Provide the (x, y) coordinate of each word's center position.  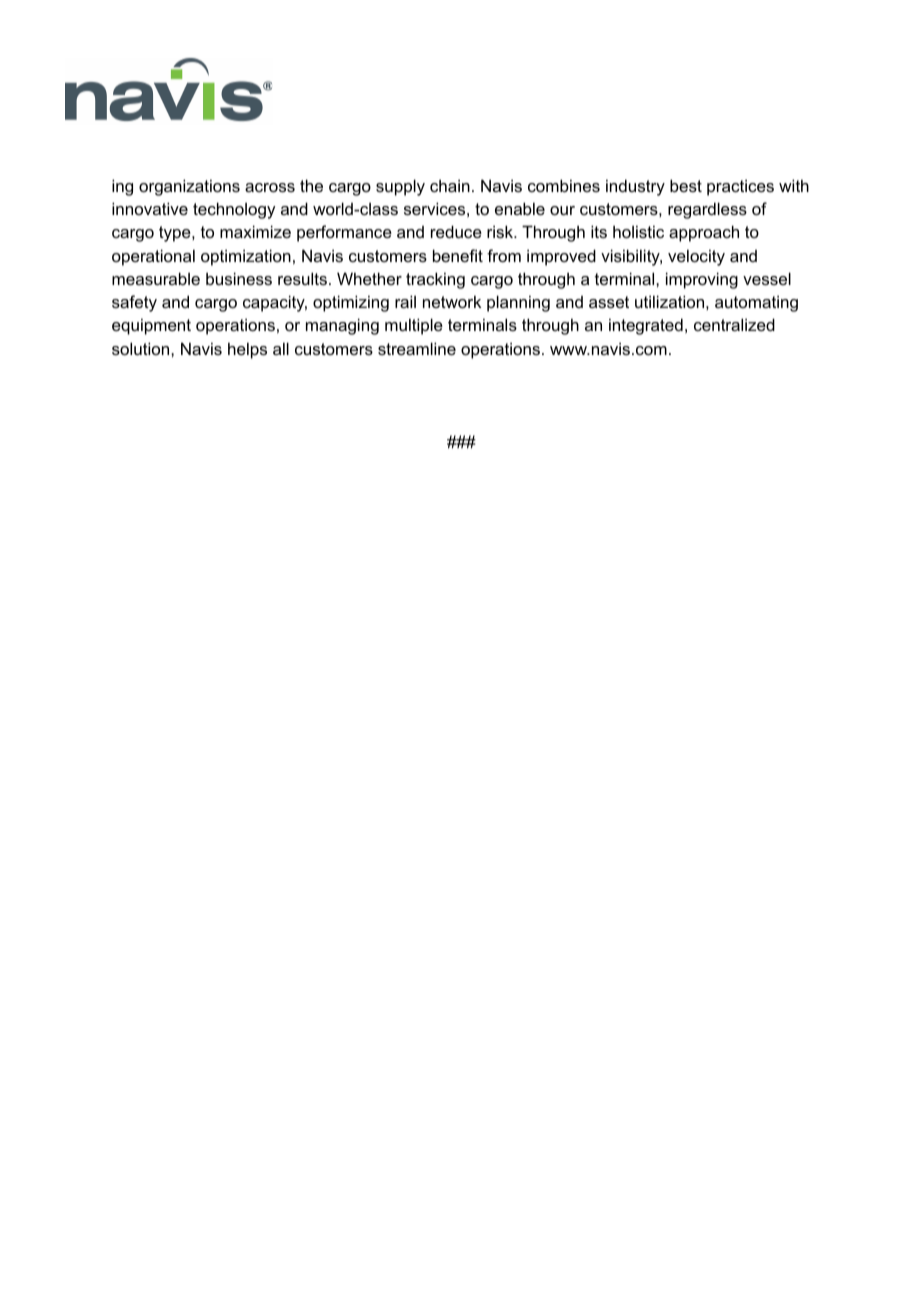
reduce (456, 231)
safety (134, 303)
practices (740, 187)
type (176, 234)
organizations (189, 187)
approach (704, 233)
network (452, 301)
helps (247, 350)
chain (450, 185)
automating (756, 303)
